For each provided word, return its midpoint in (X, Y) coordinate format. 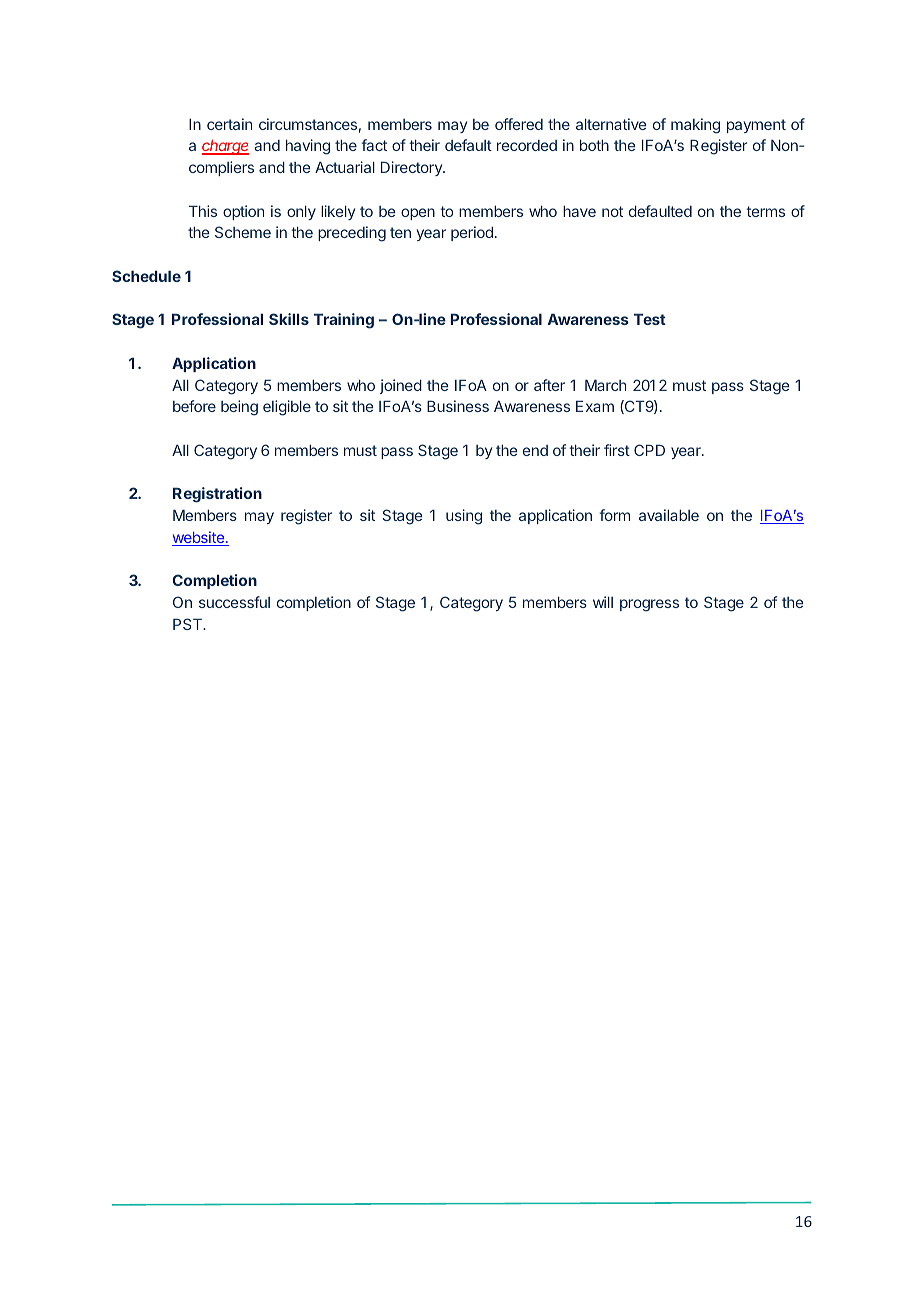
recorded (527, 145)
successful (234, 602)
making (695, 126)
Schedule (146, 276)
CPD (649, 450)
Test (650, 319)
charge (225, 147)
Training (344, 321)
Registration (217, 495)
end (535, 450)
